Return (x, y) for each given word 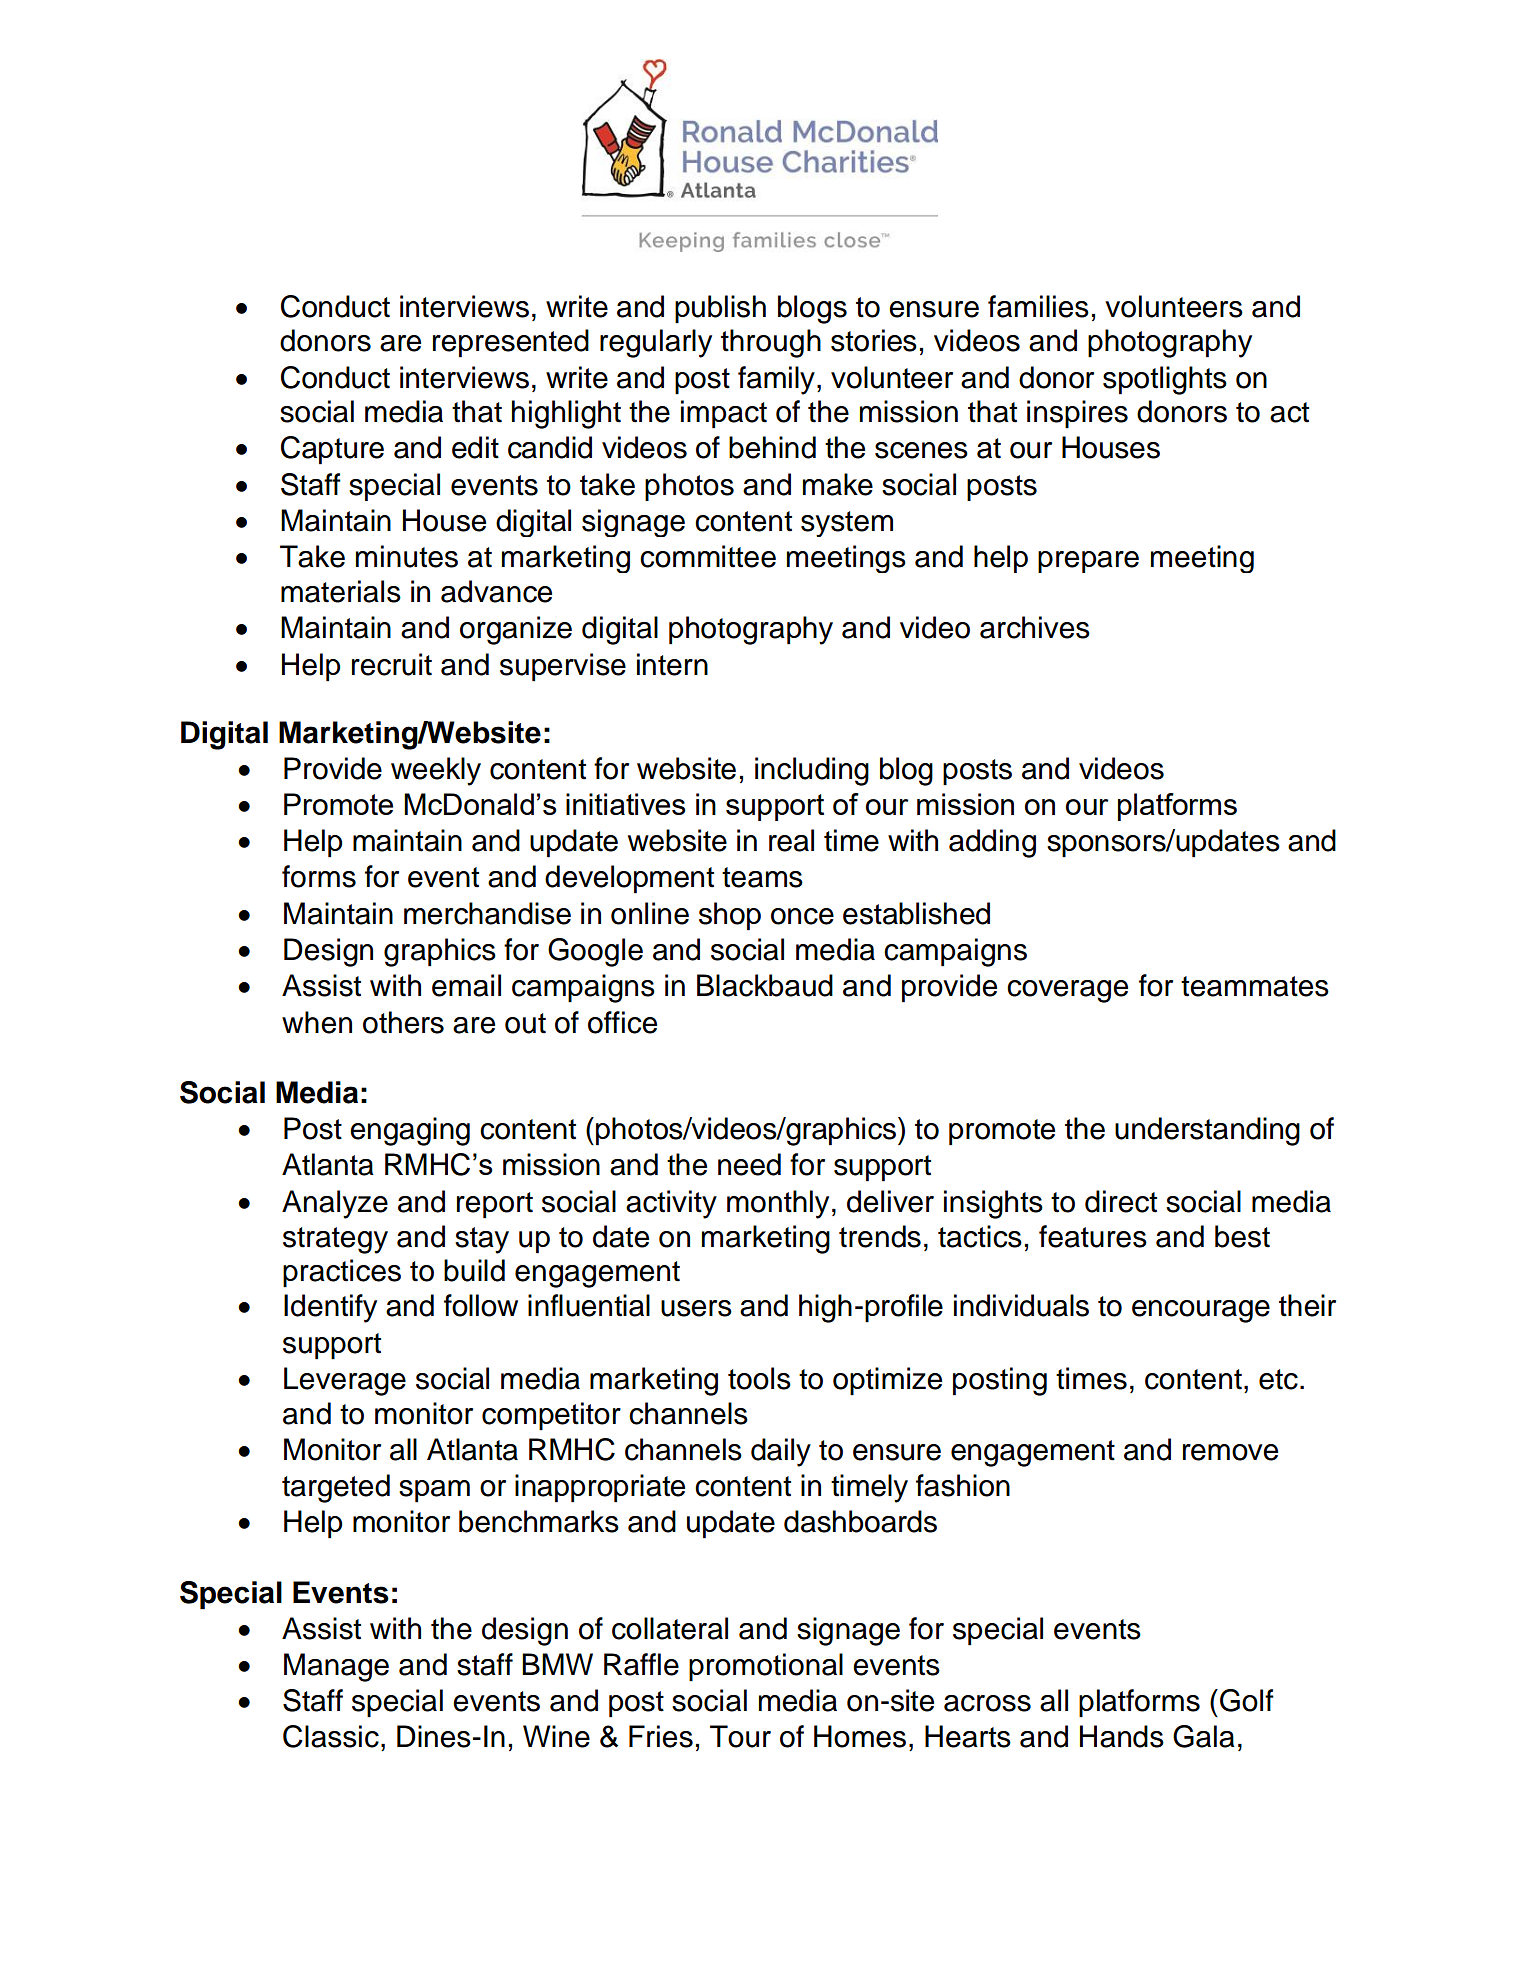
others (403, 1022)
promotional (766, 1667)
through (771, 343)
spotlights (1165, 380)
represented (511, 343)
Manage (336, 1667)
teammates (1255, 986)
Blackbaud (765, 985)
